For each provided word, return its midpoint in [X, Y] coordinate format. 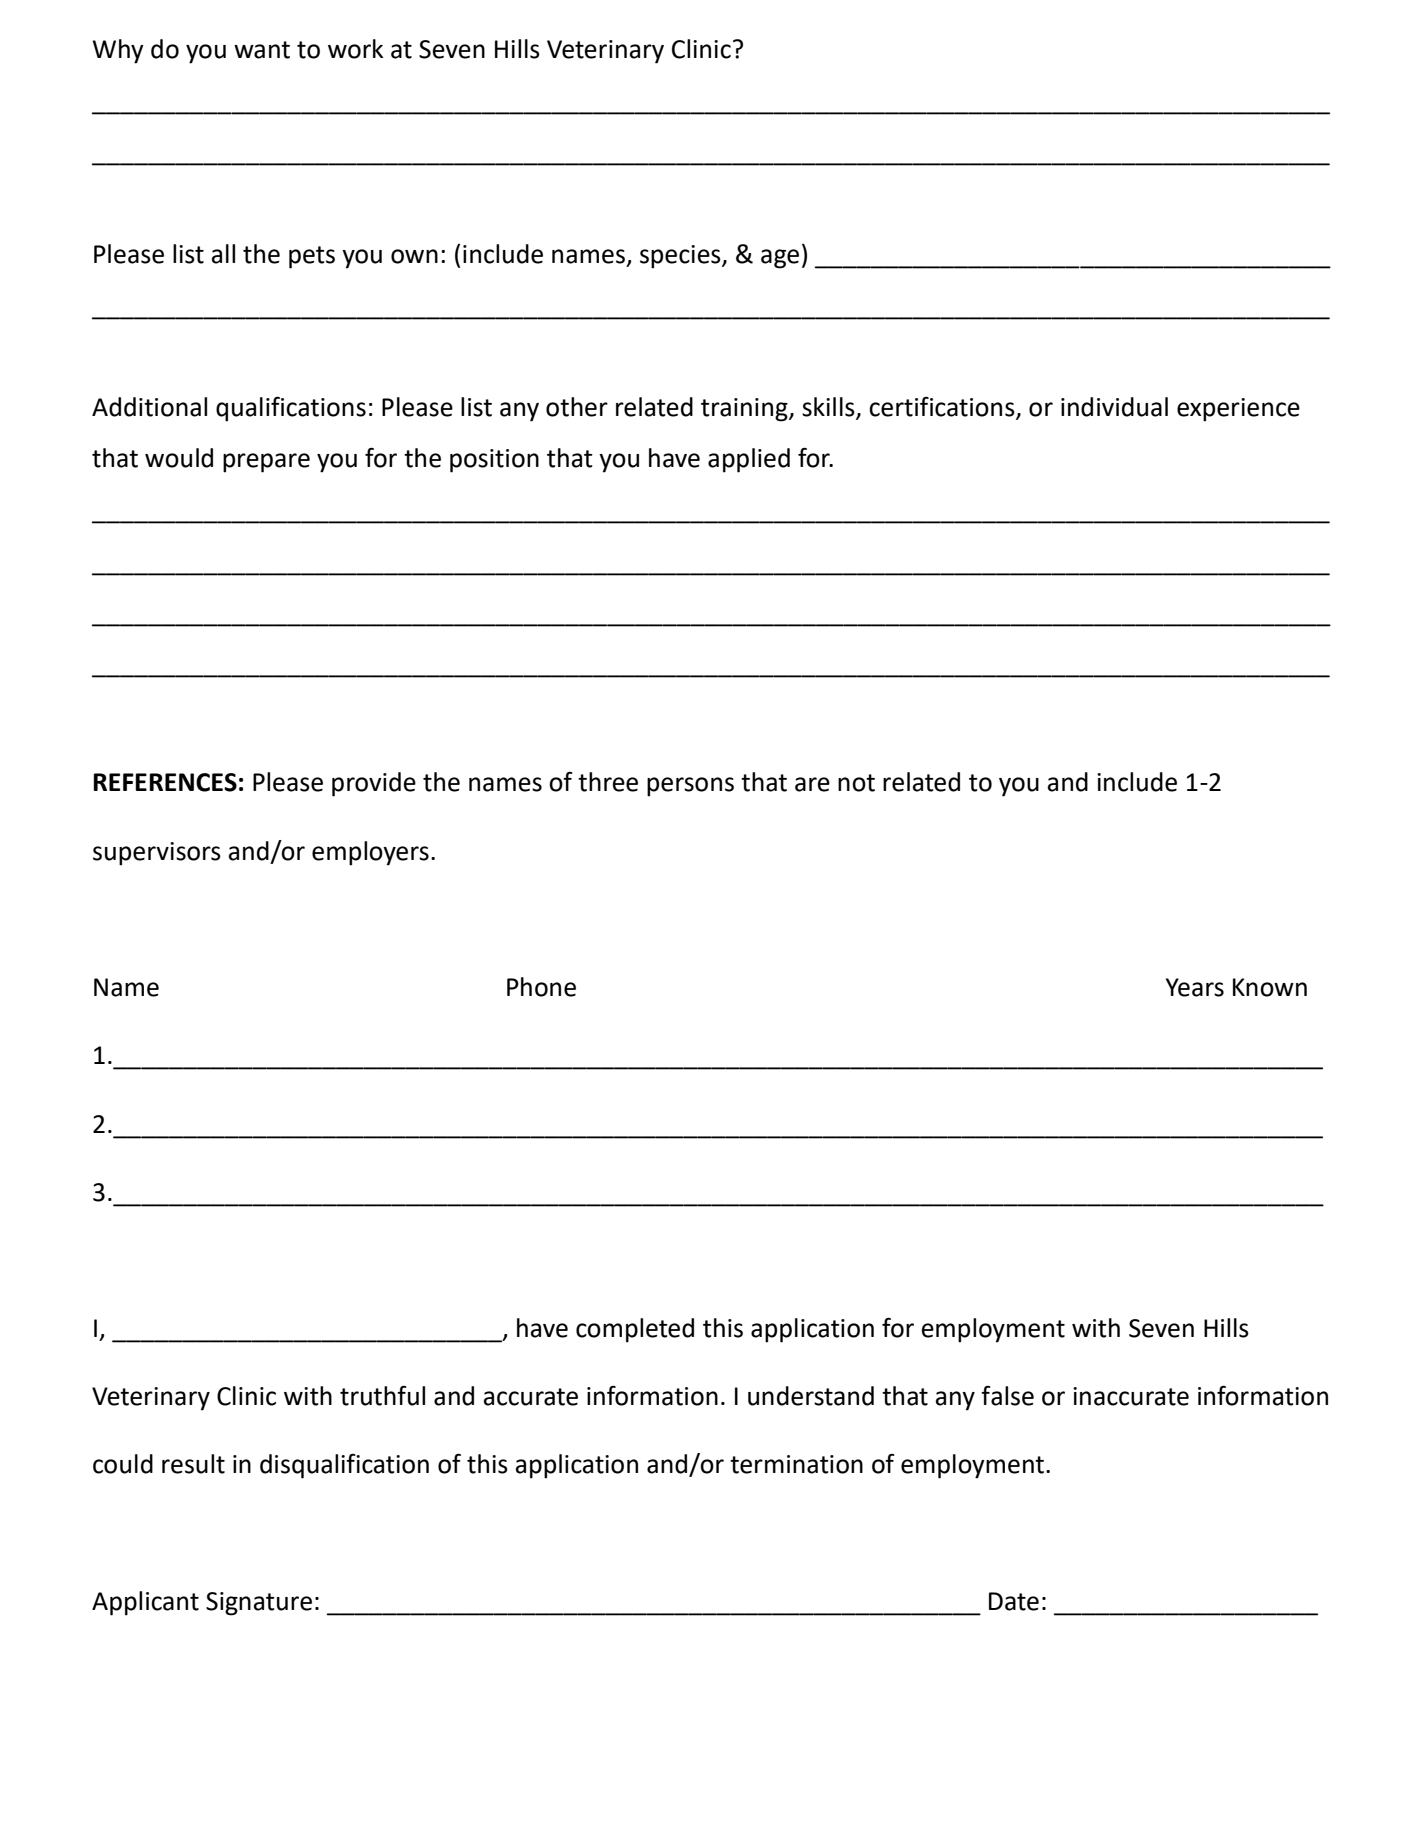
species [681, 257]
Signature [259, 1604]
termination [796, 1464]
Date [1014, 1601]
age [780, 259]
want [262, 50]
